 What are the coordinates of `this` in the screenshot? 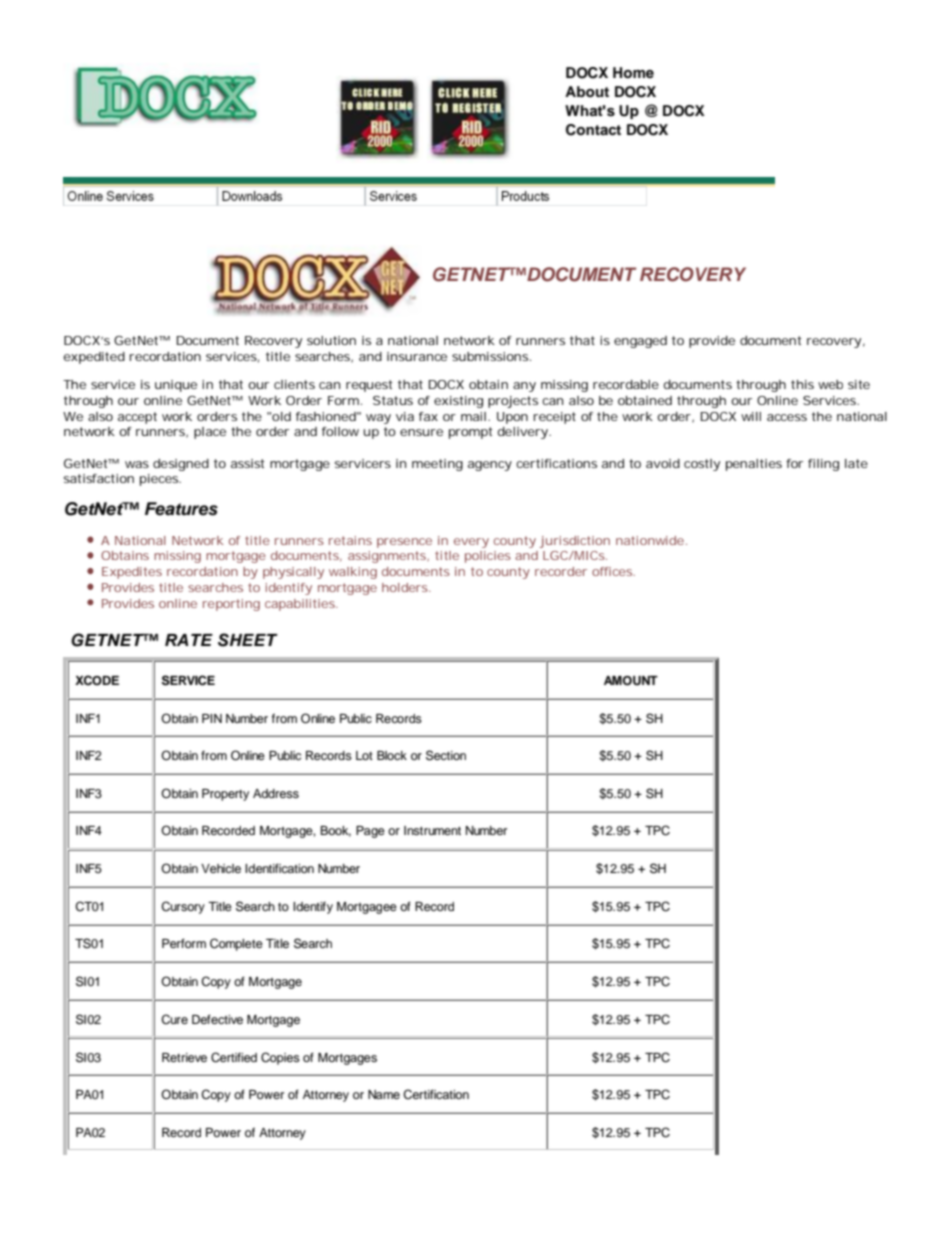 It's located at (802, 384).
